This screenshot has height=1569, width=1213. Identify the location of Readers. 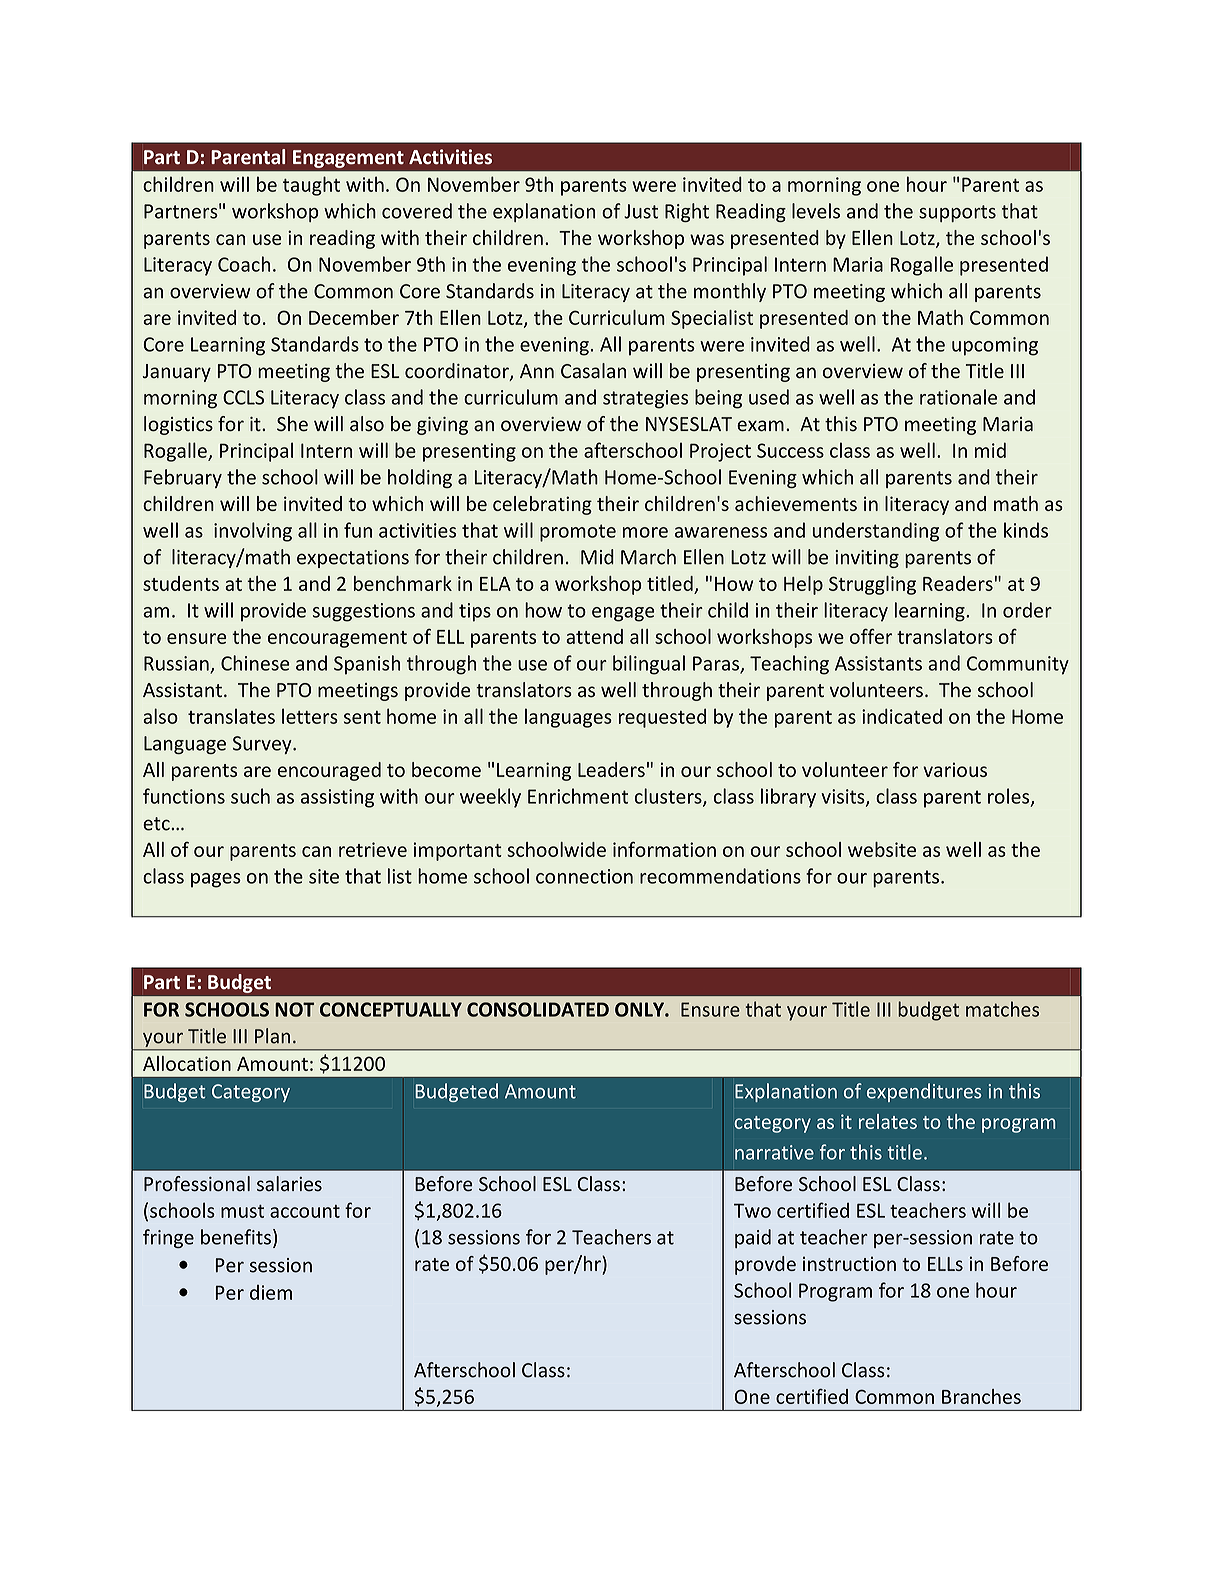
(958, 583).
